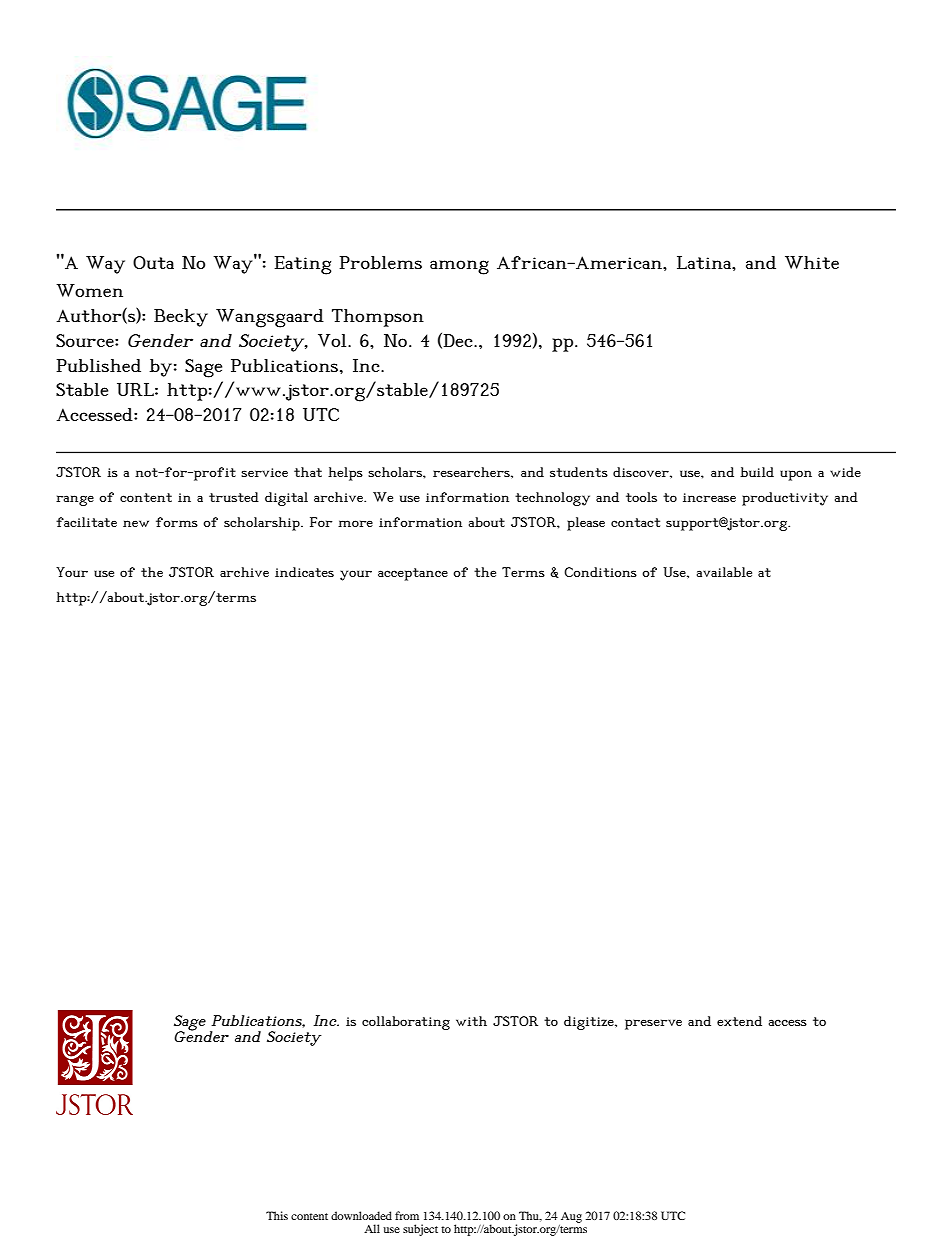  I want to click on extend, so click(739, 1021).
